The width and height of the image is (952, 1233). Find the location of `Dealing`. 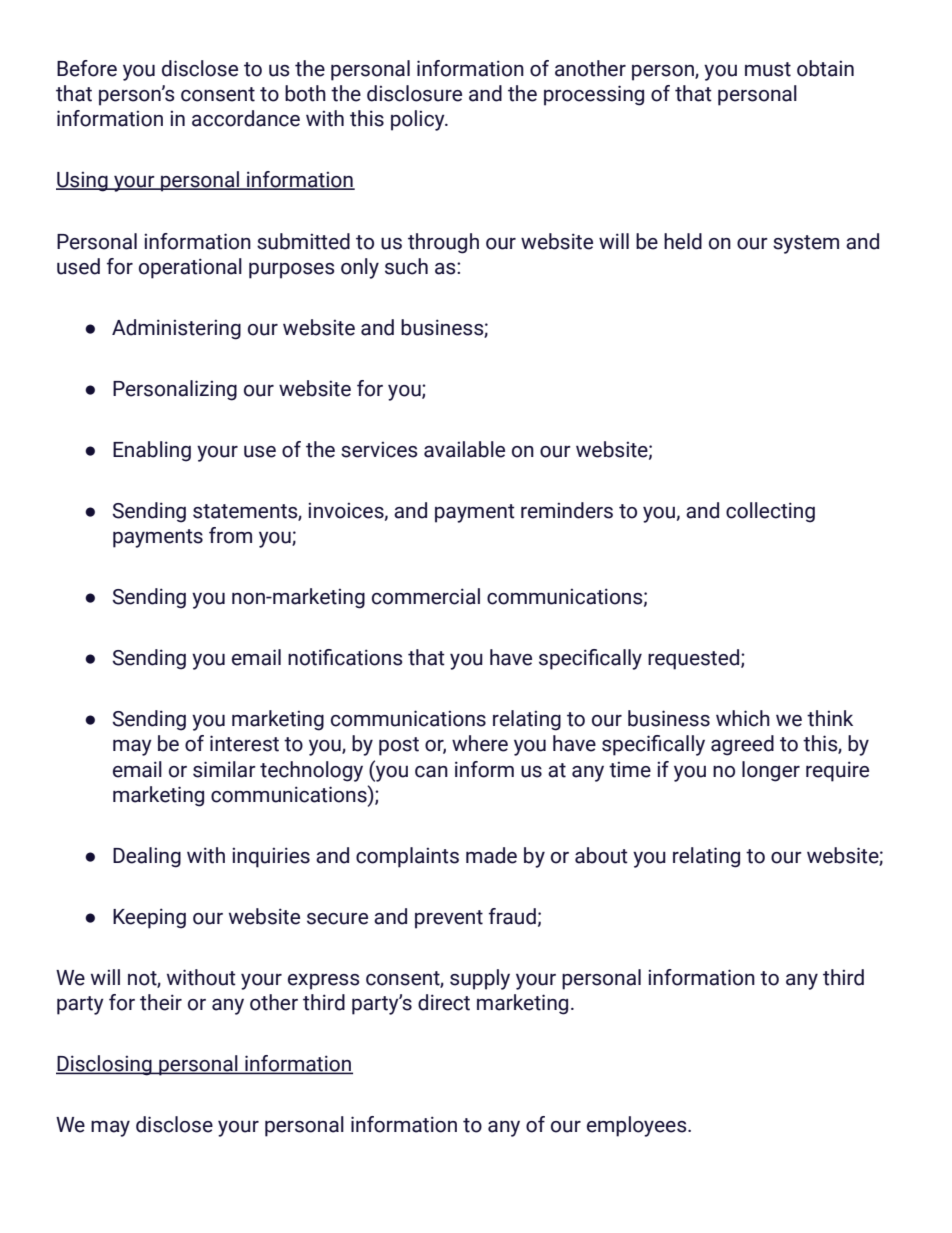

Dealing is located at coordinates (147, 857).
